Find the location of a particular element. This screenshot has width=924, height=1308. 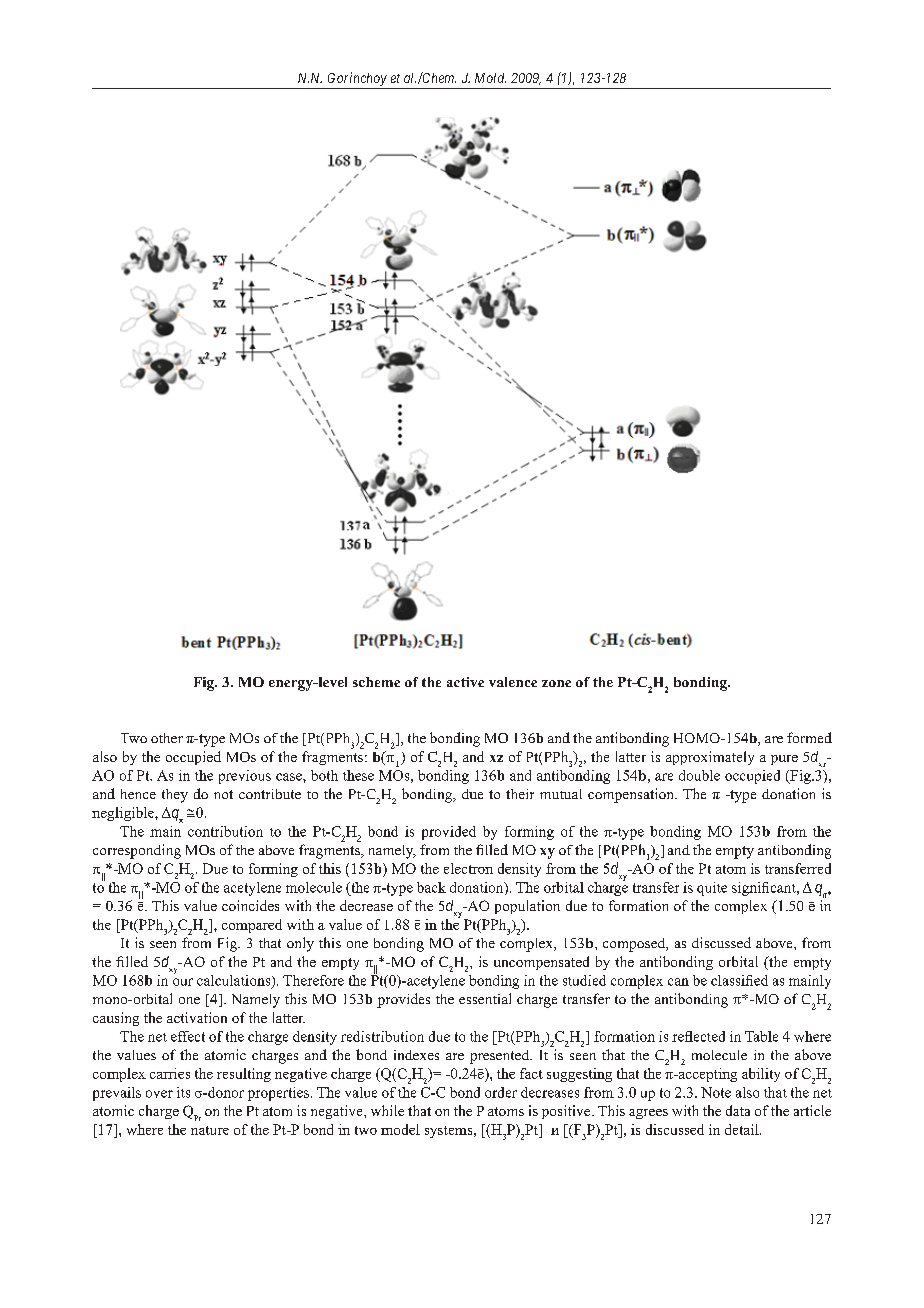

valence is located at coordinates (513, 682).
